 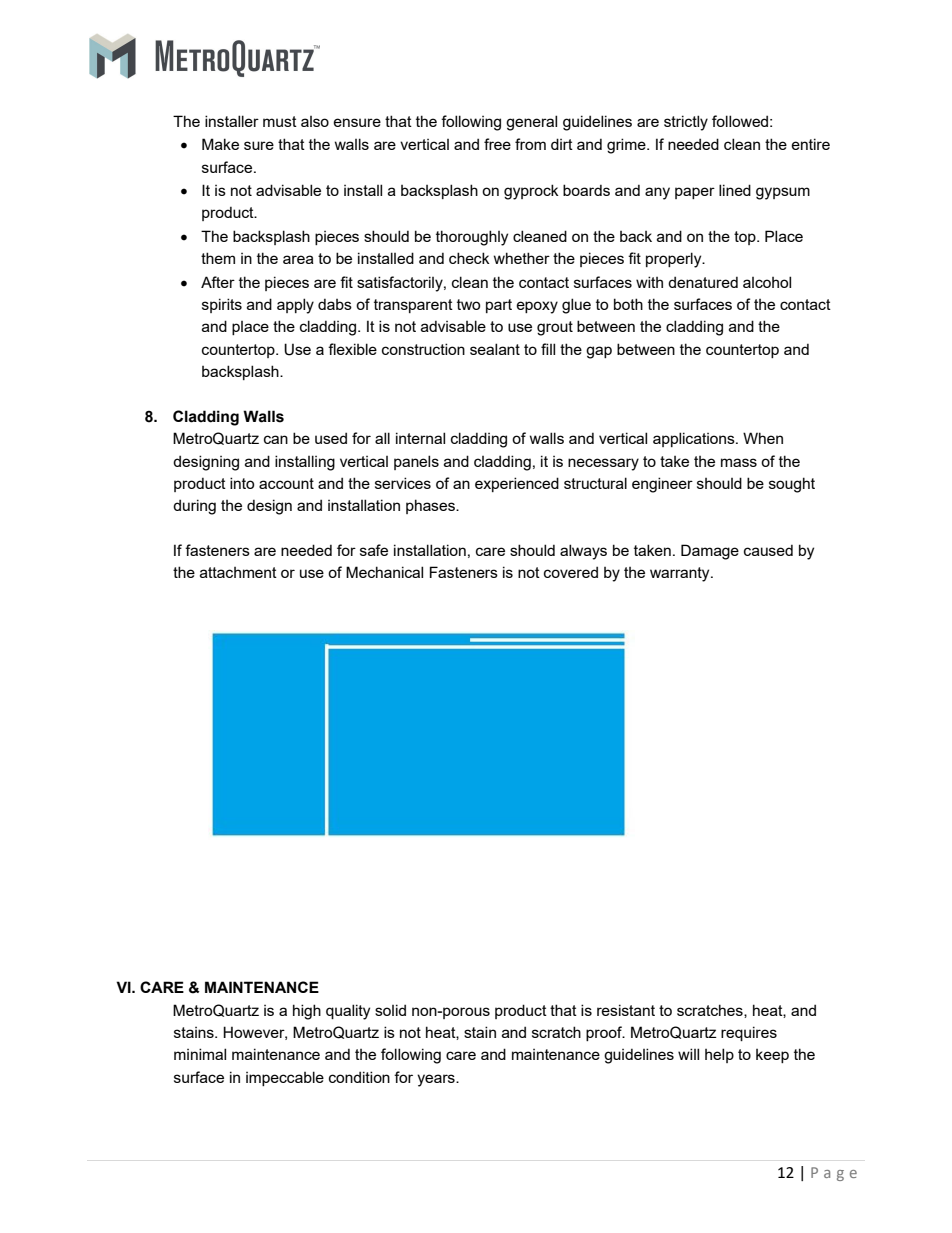 I want to click on experienced, so click(x=517, y=484).
